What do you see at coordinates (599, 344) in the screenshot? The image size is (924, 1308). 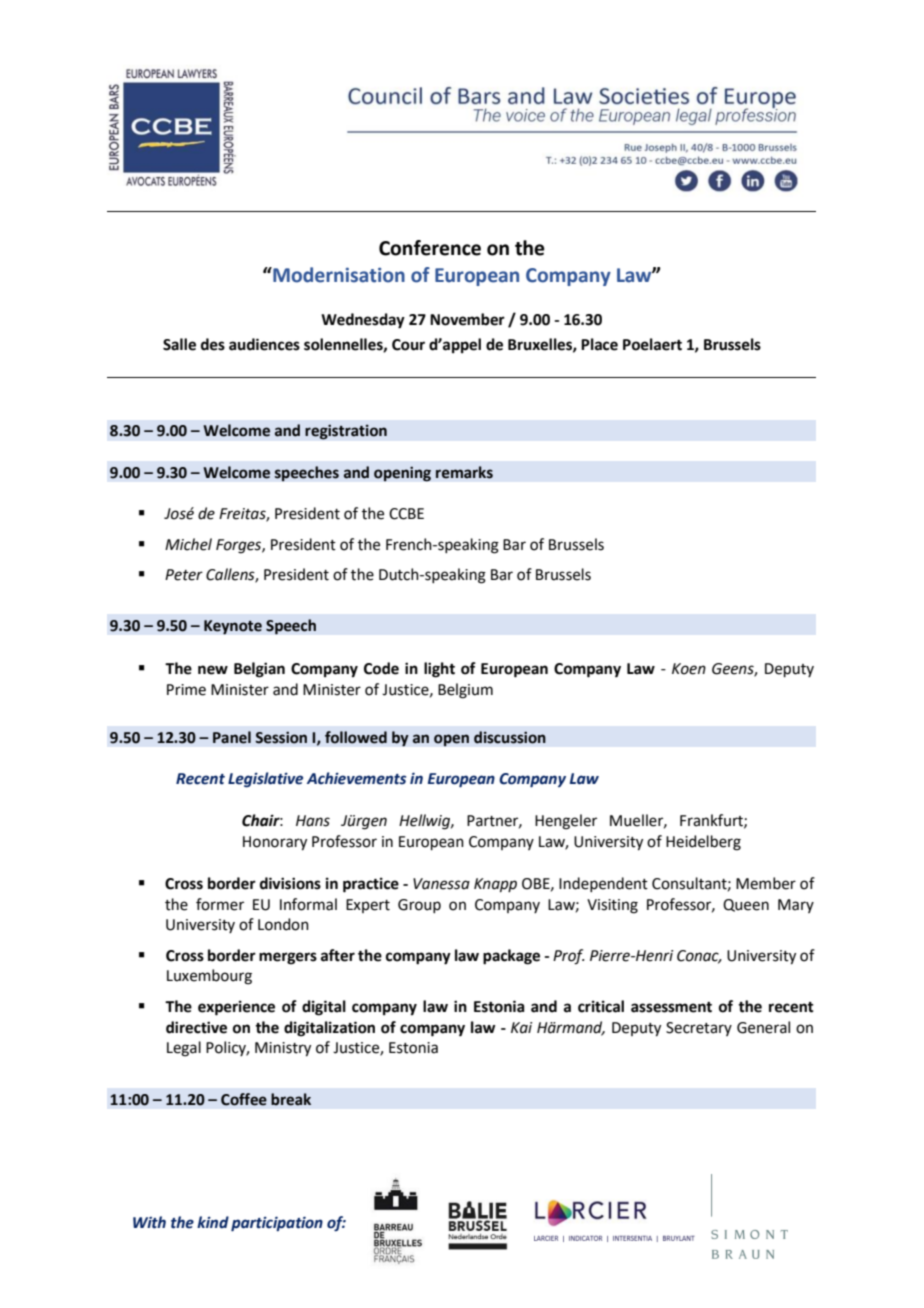 I see `Place` at bounding box center [599, 344].
